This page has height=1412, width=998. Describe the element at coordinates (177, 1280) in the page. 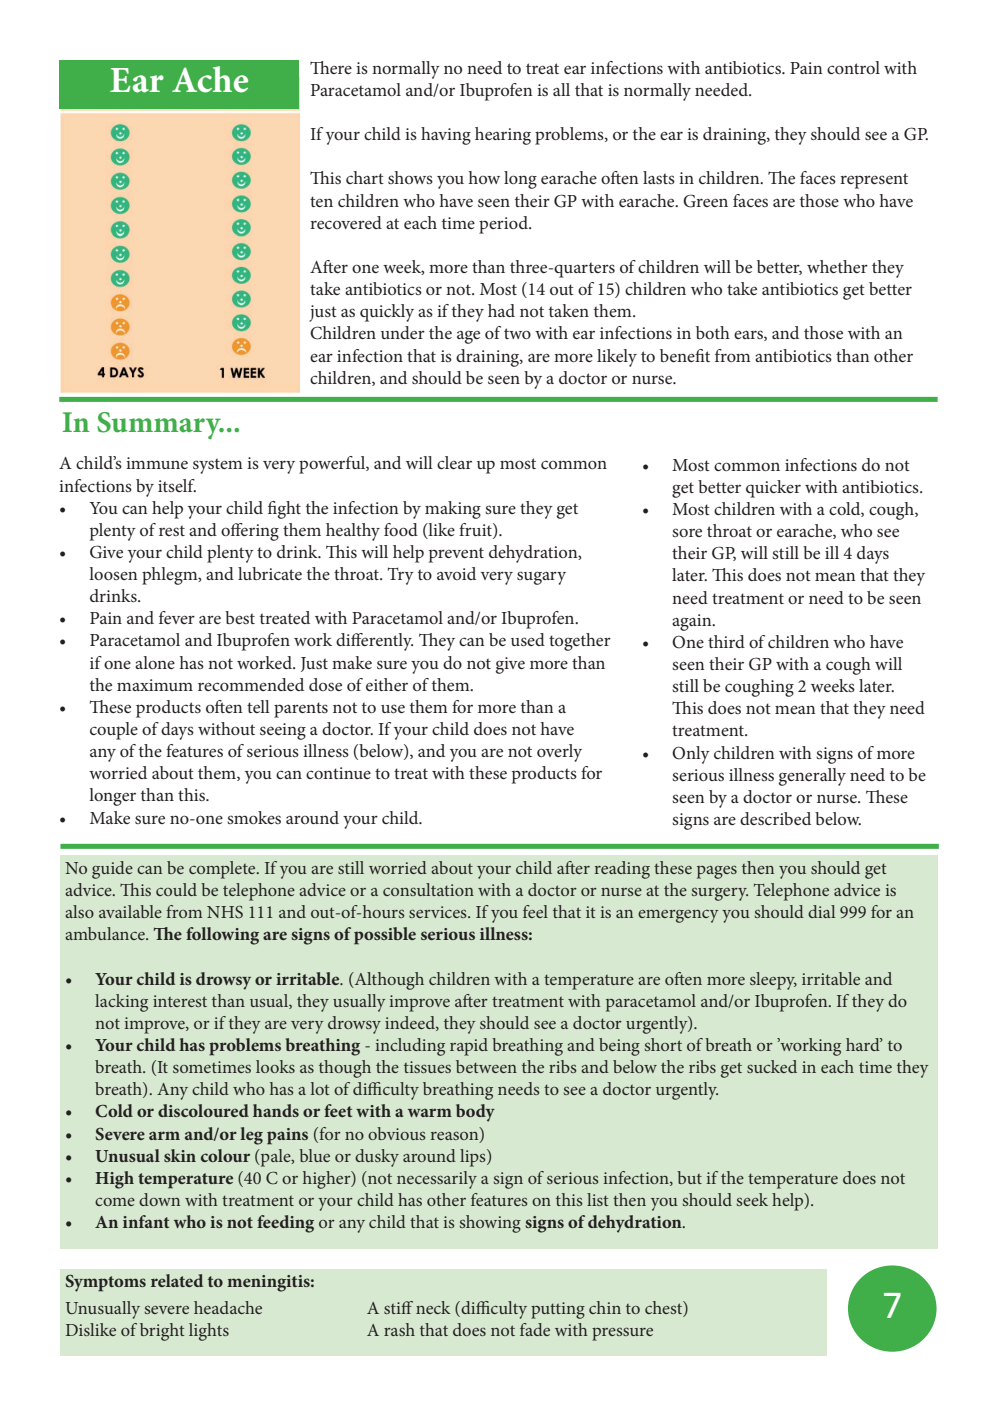

I see `related` at that location.
